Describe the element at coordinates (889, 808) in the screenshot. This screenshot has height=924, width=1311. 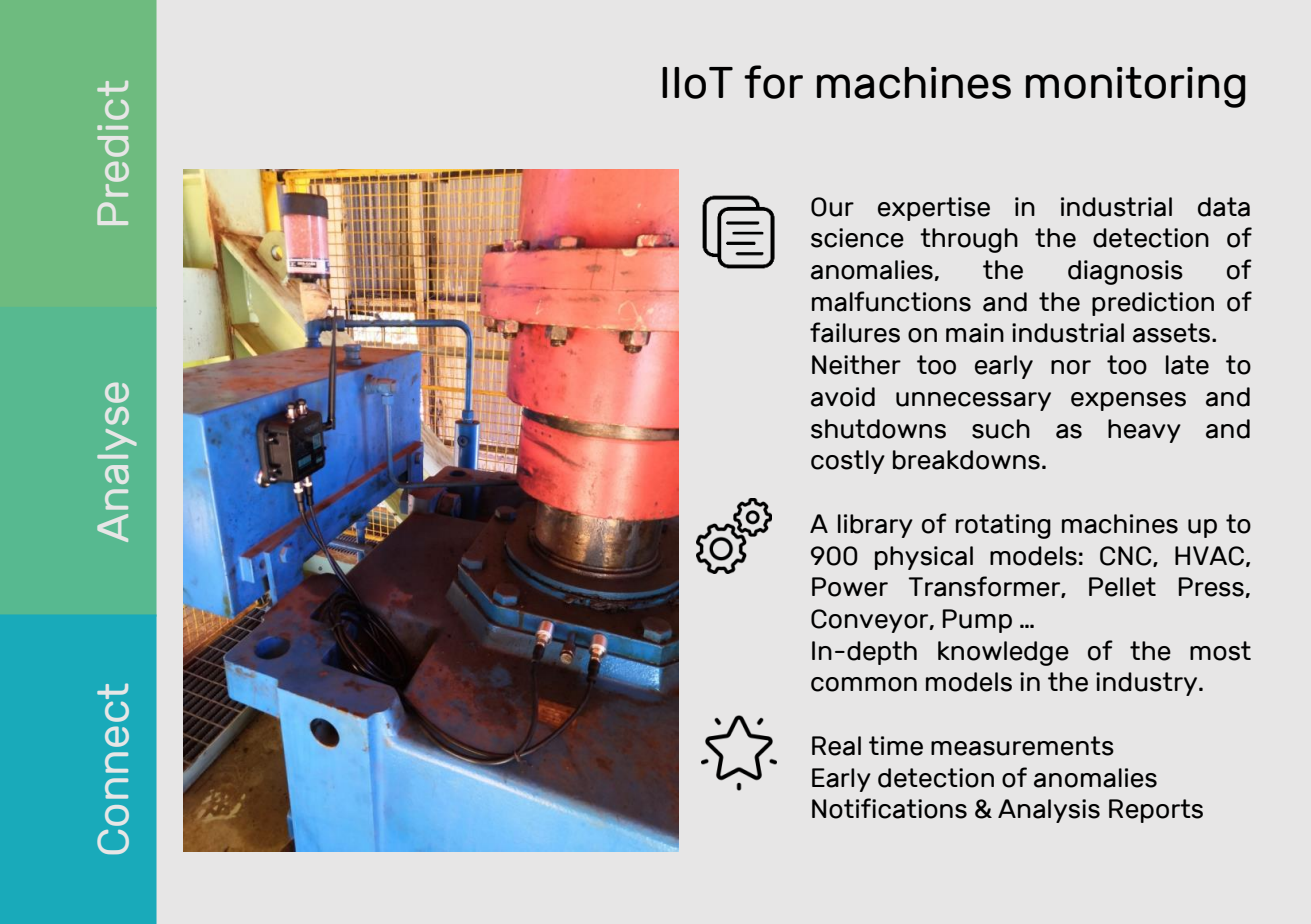
I see `Notifications` at that location.
